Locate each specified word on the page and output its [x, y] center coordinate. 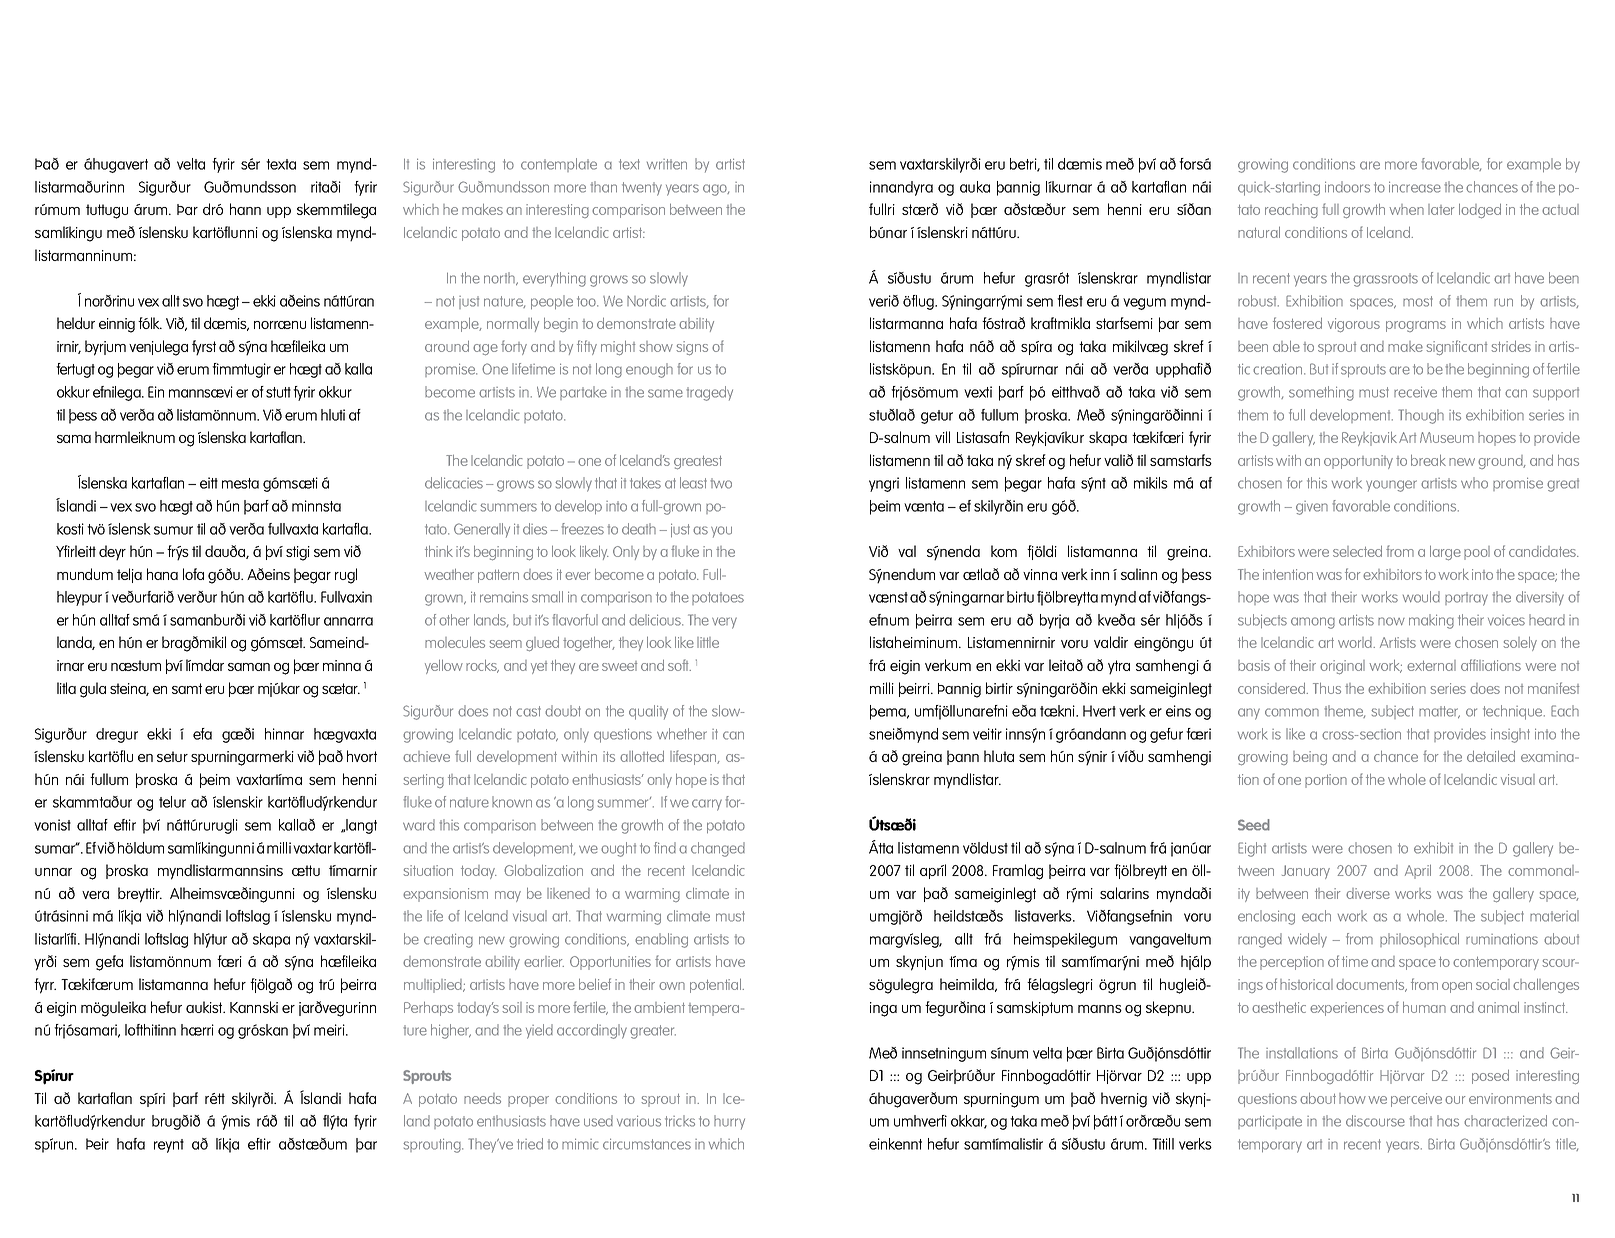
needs [482, 1098]
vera [95, 895]
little [708, 642]
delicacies [454, 483]
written [667, 164]
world [1356, 642]
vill [942, 437]
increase [1415, 187]
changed [718, 849]
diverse [1368, 893]
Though [1421, 416]
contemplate [559, 165]
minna [342, 665]
